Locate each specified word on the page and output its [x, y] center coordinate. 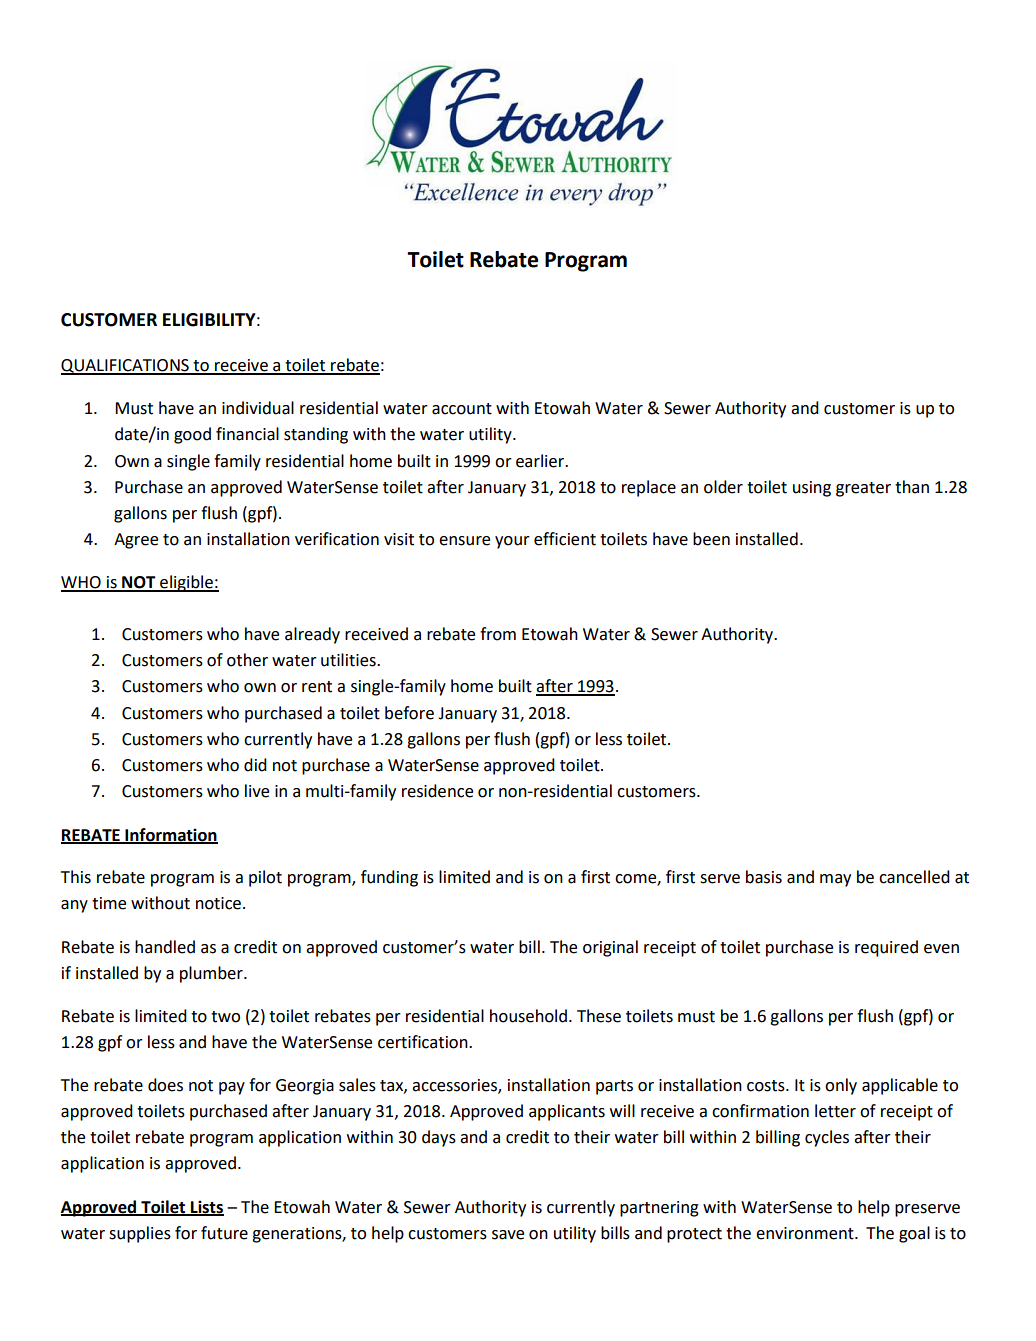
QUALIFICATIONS [126, 367]
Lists [206, 1207]
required [886, 948]
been [711, 539]
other [247, 660]
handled [165, 947]
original [610, 948]
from [498, 634]
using [812, 489]
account [462, 409]
